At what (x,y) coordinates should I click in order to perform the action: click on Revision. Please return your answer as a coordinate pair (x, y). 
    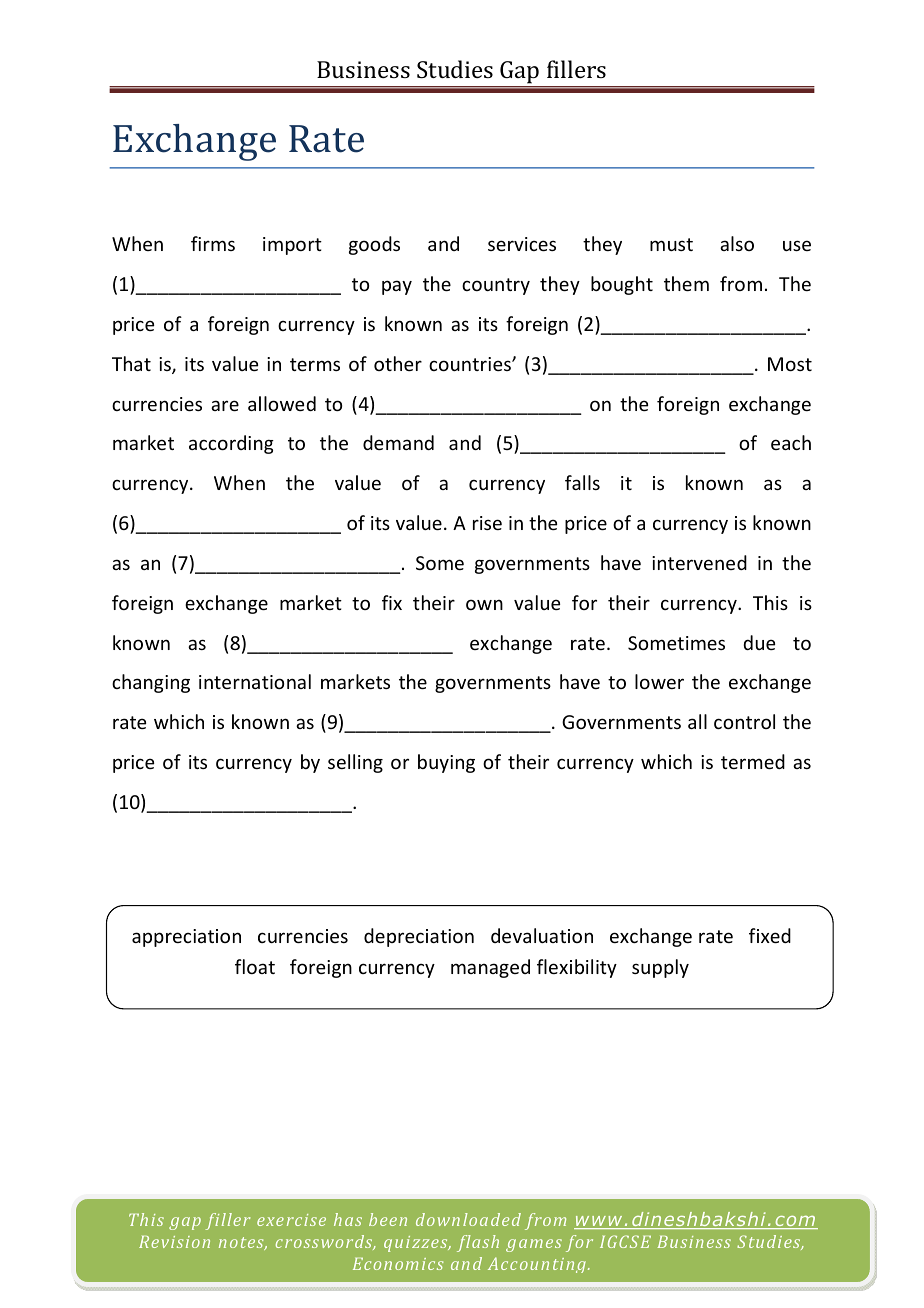
    Looking at the image, I should click on (174, 1242).
